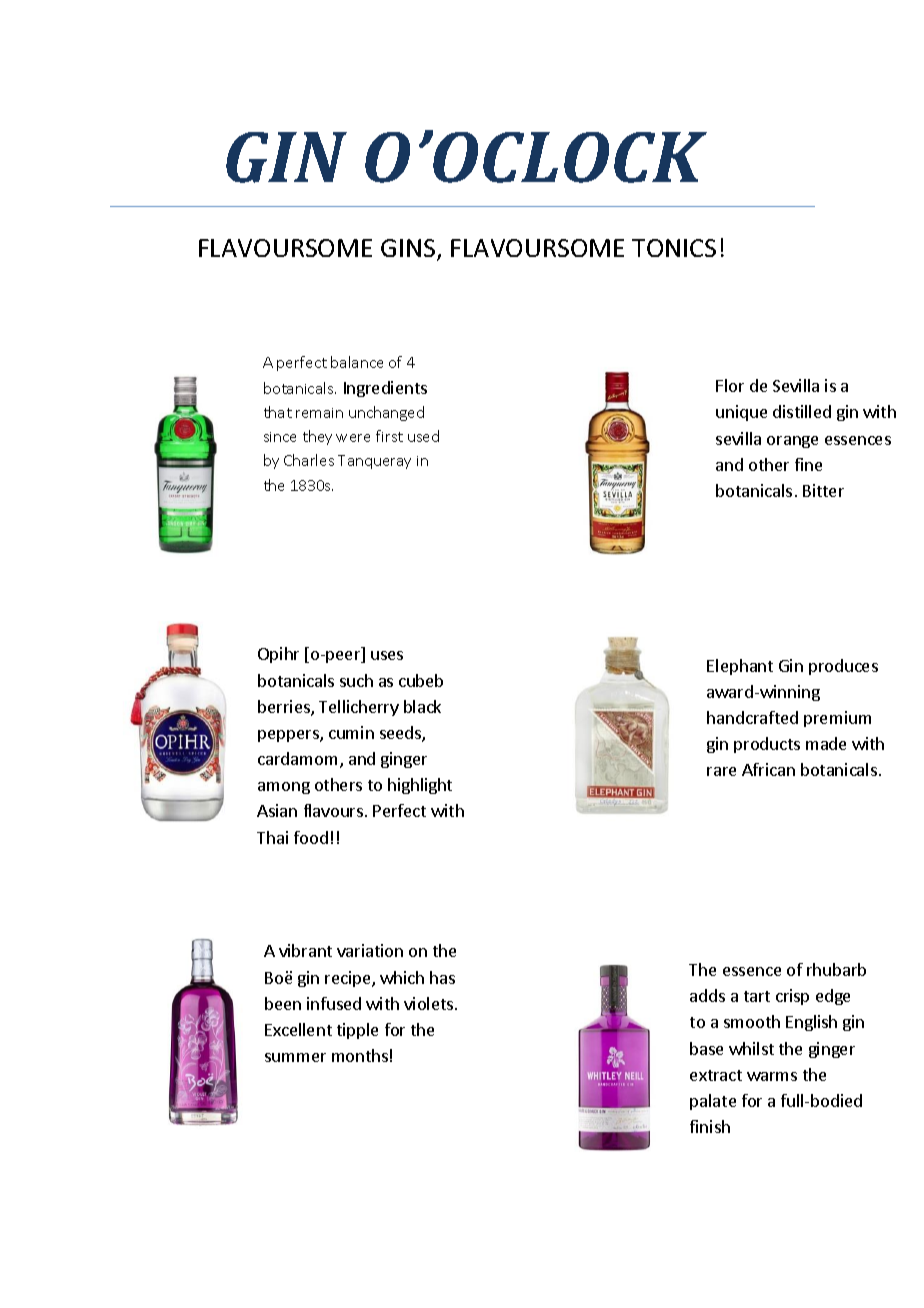 The width and height of the screenshot is (924, 1308). I want to click on handcrafted, so click(752, 717).
